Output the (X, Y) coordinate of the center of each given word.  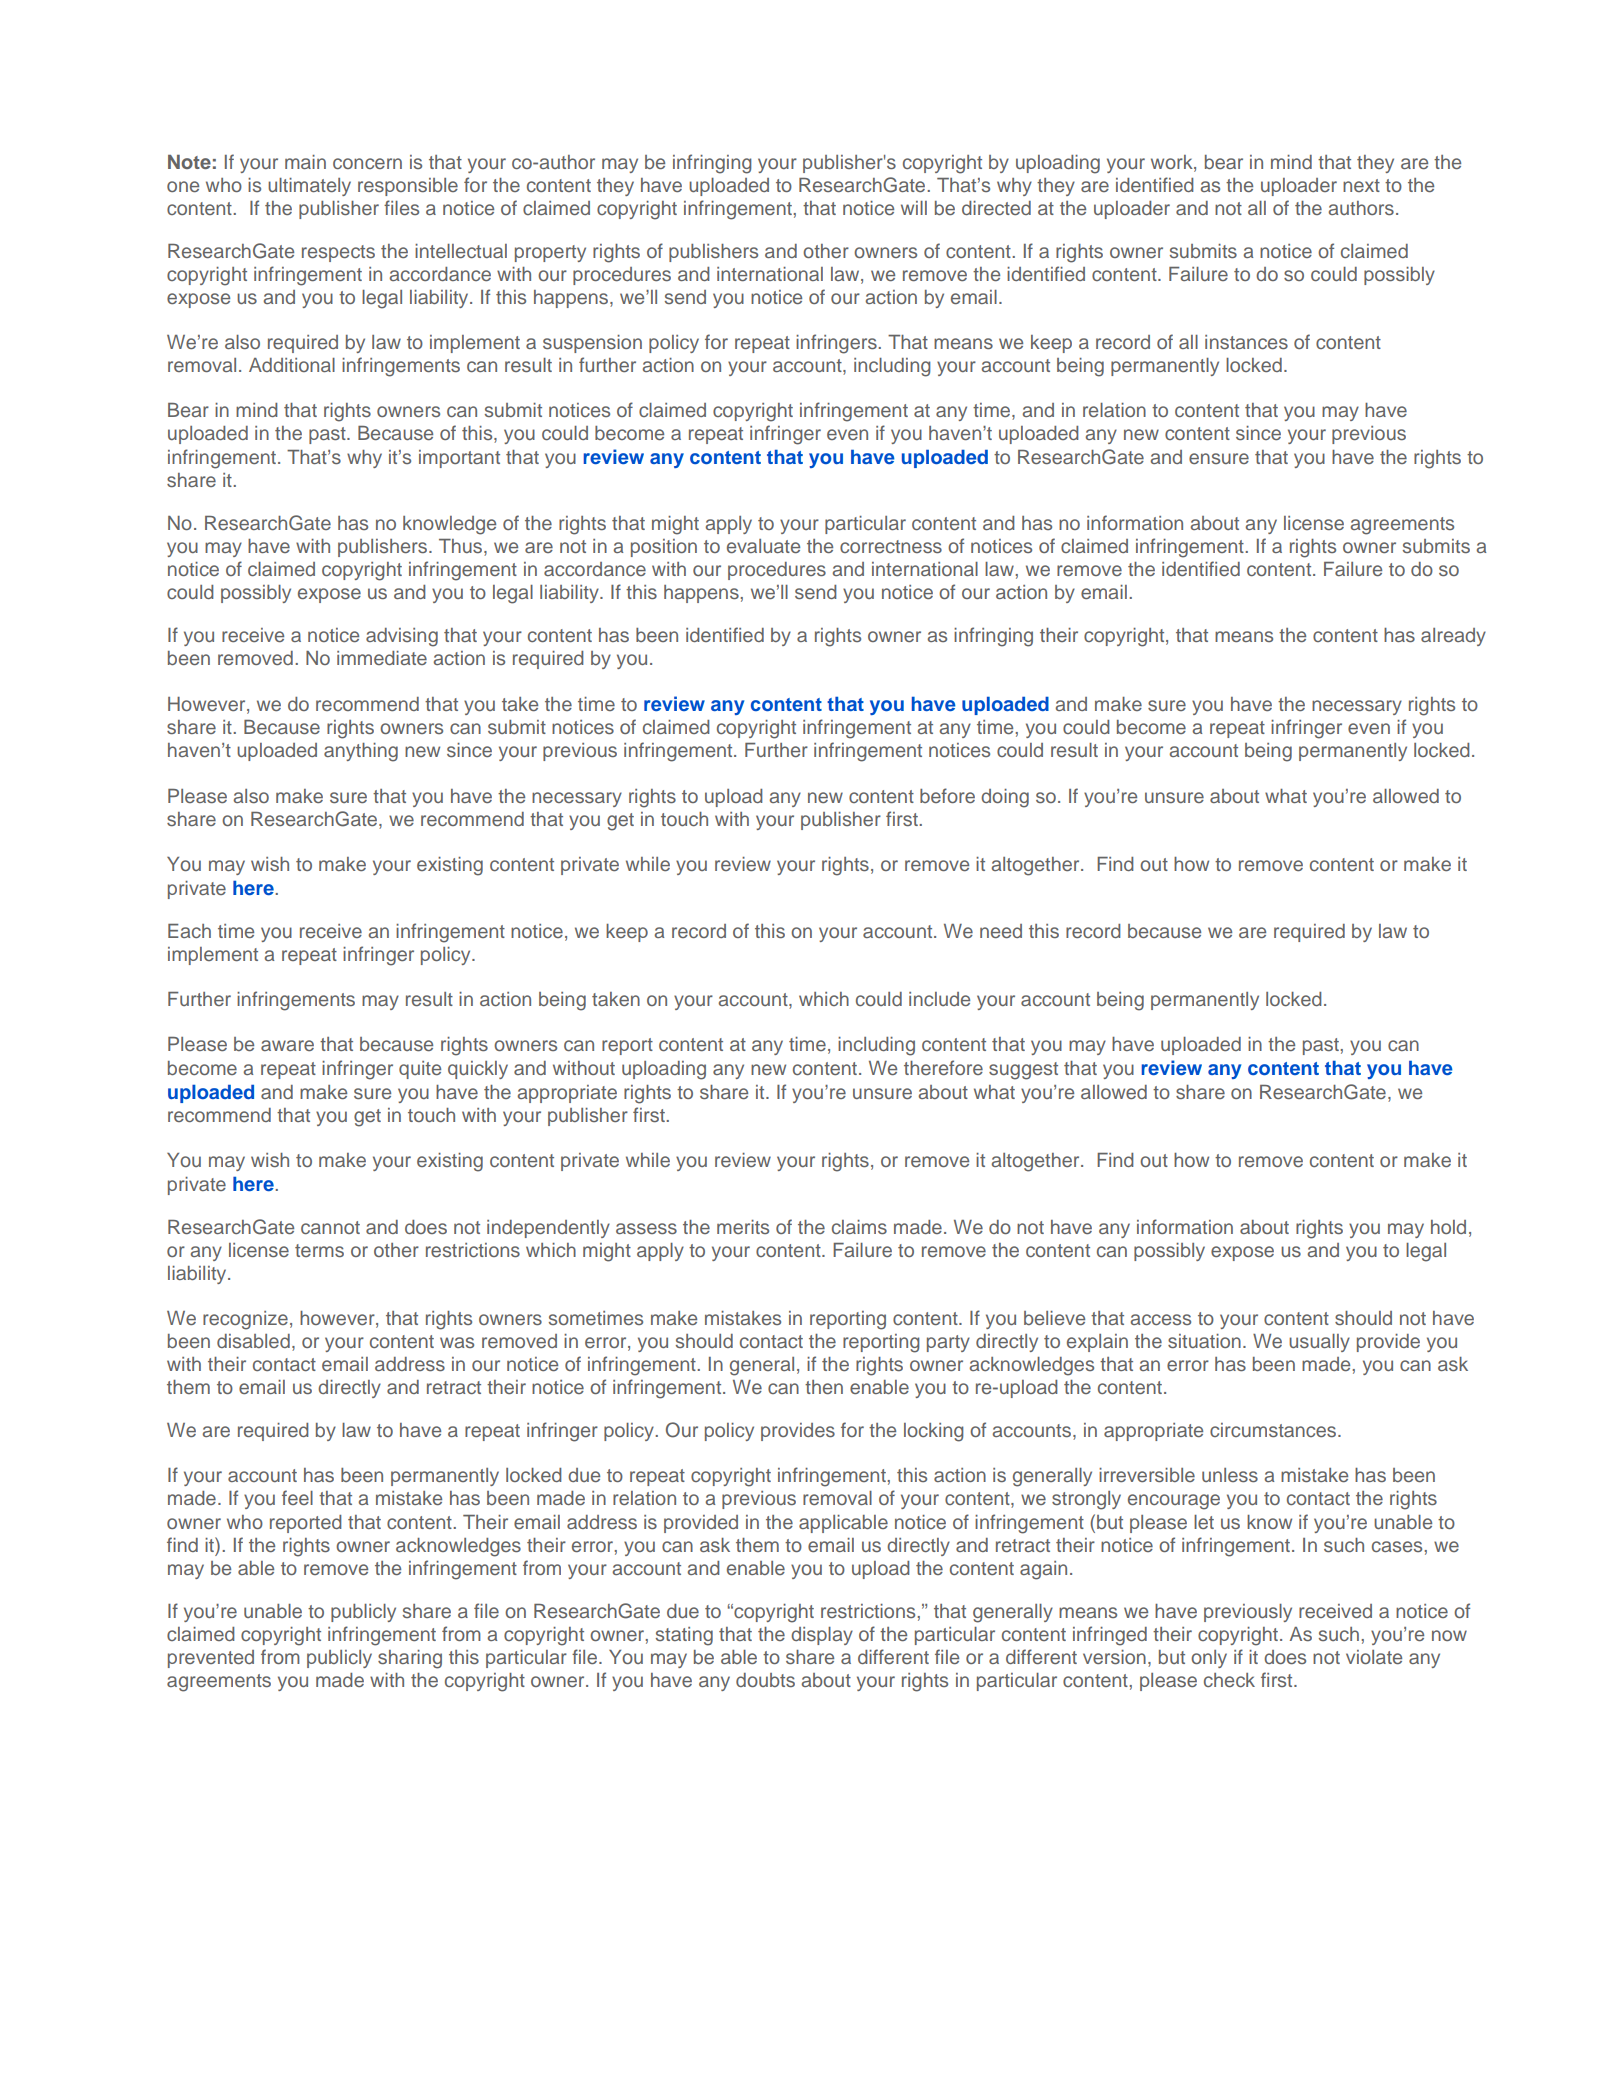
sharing (410, 1659)
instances (1246, 342)
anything (361, 752)
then (824, 1387)
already (1453, 637)
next (1361, 185)
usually (1319, 1343)
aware (287, 1045)
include (939, 999)
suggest (1023, 1071)
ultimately (309, 187)
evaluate (763, 546)
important (459, 459)
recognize (245, 1320)
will (914, 208)
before (947, 795)
